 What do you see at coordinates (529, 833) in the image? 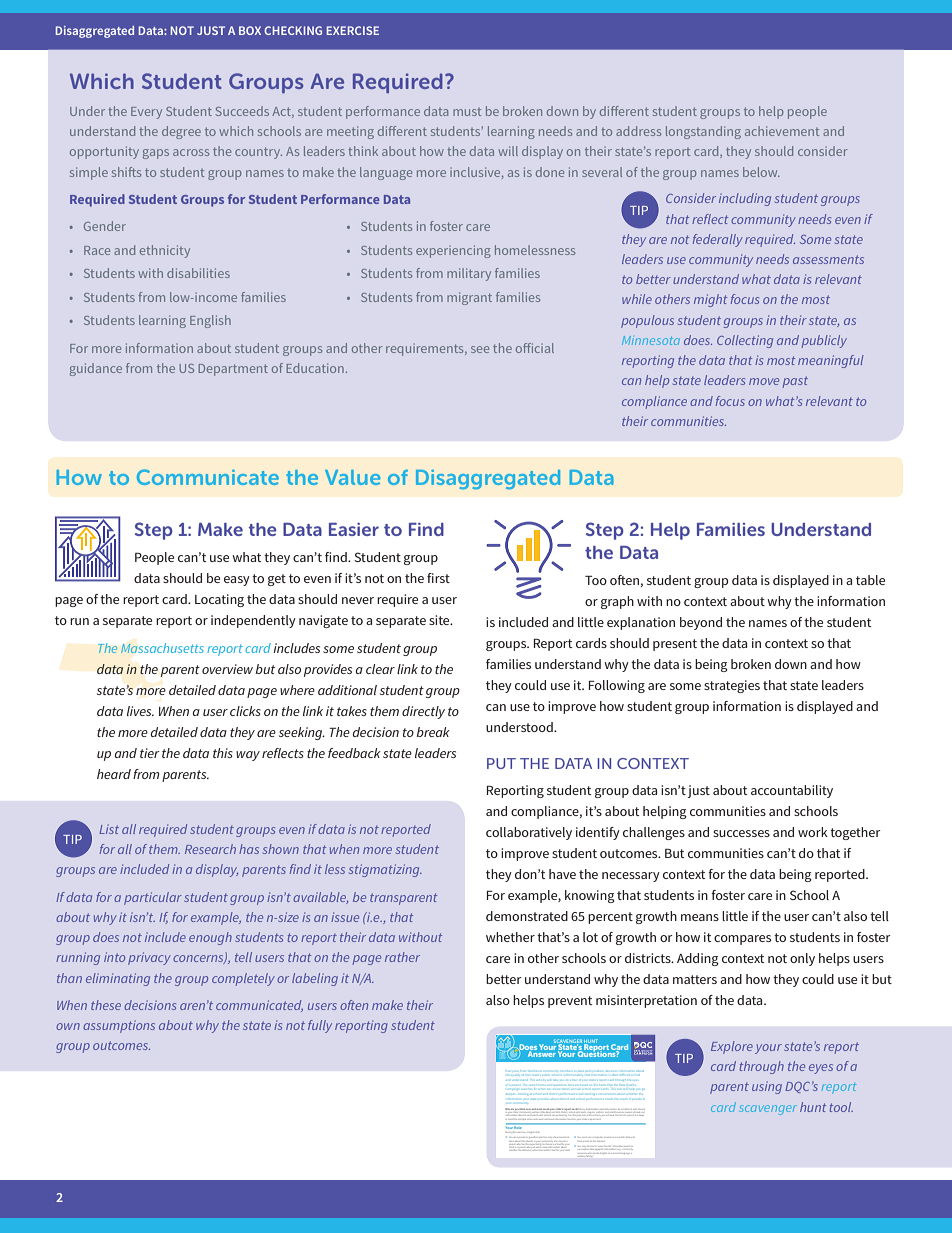
I see `collaboratively` at bounding box center [529, 833].
